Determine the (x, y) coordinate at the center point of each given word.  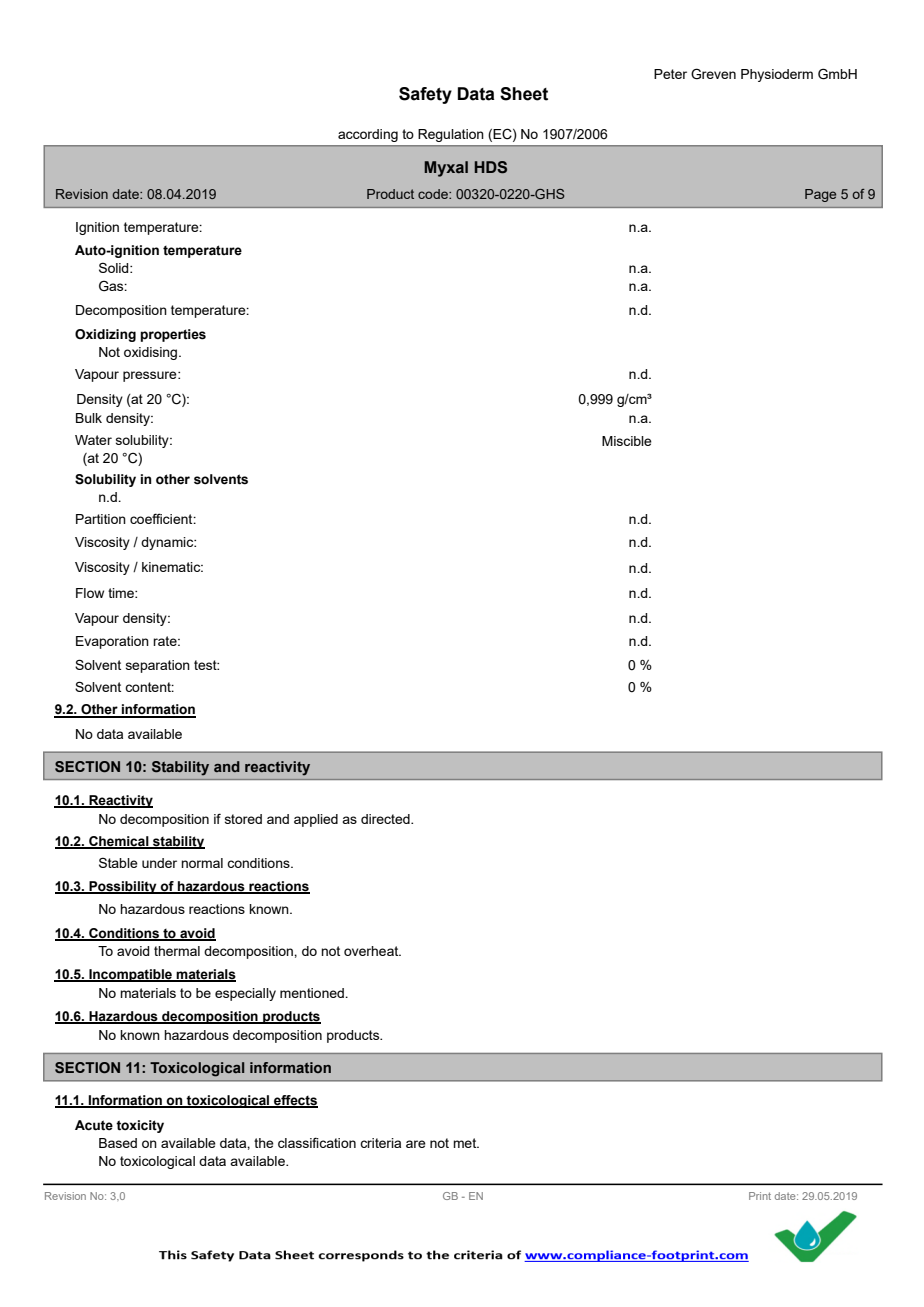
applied (316, 820)
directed (386, 819)
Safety (425, 95)
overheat (372, 951)
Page (820, 195)
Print (760, 1196)
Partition (101, 519)
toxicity (140, 1126)
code (434, 194)
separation (158, 666)
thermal (177, 951)
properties (173, 335)
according (368, 135)
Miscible (627, 441)
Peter (670, 74)
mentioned (313, 993)
